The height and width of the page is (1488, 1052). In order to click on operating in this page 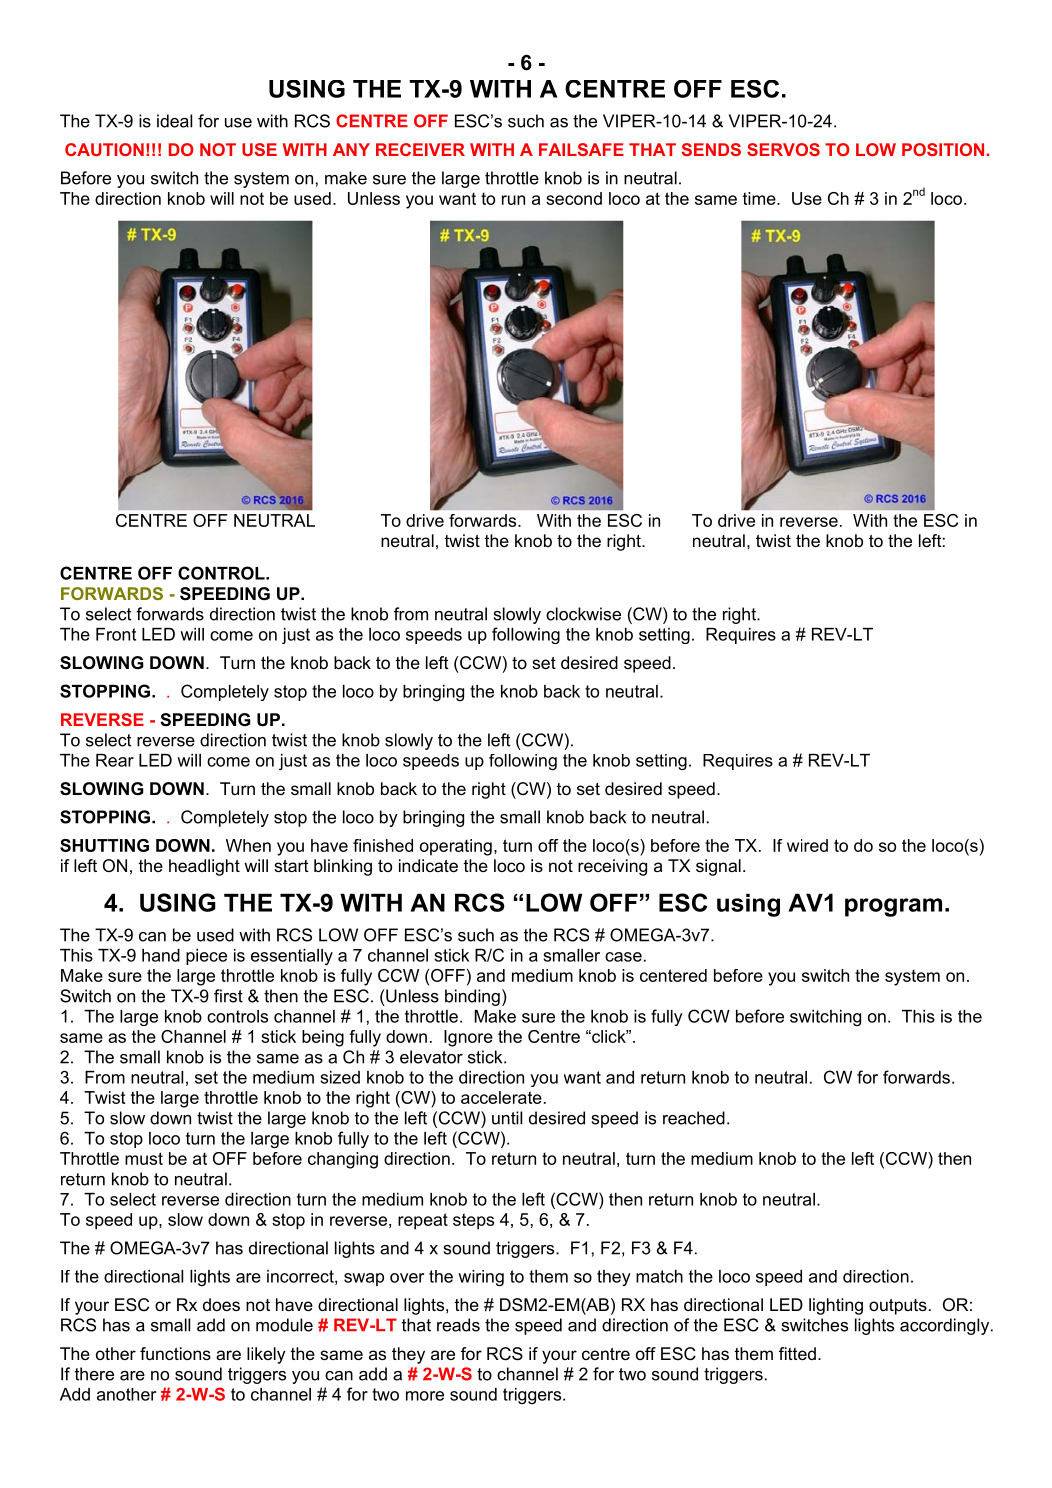, I will do `click(456, 847)`.
